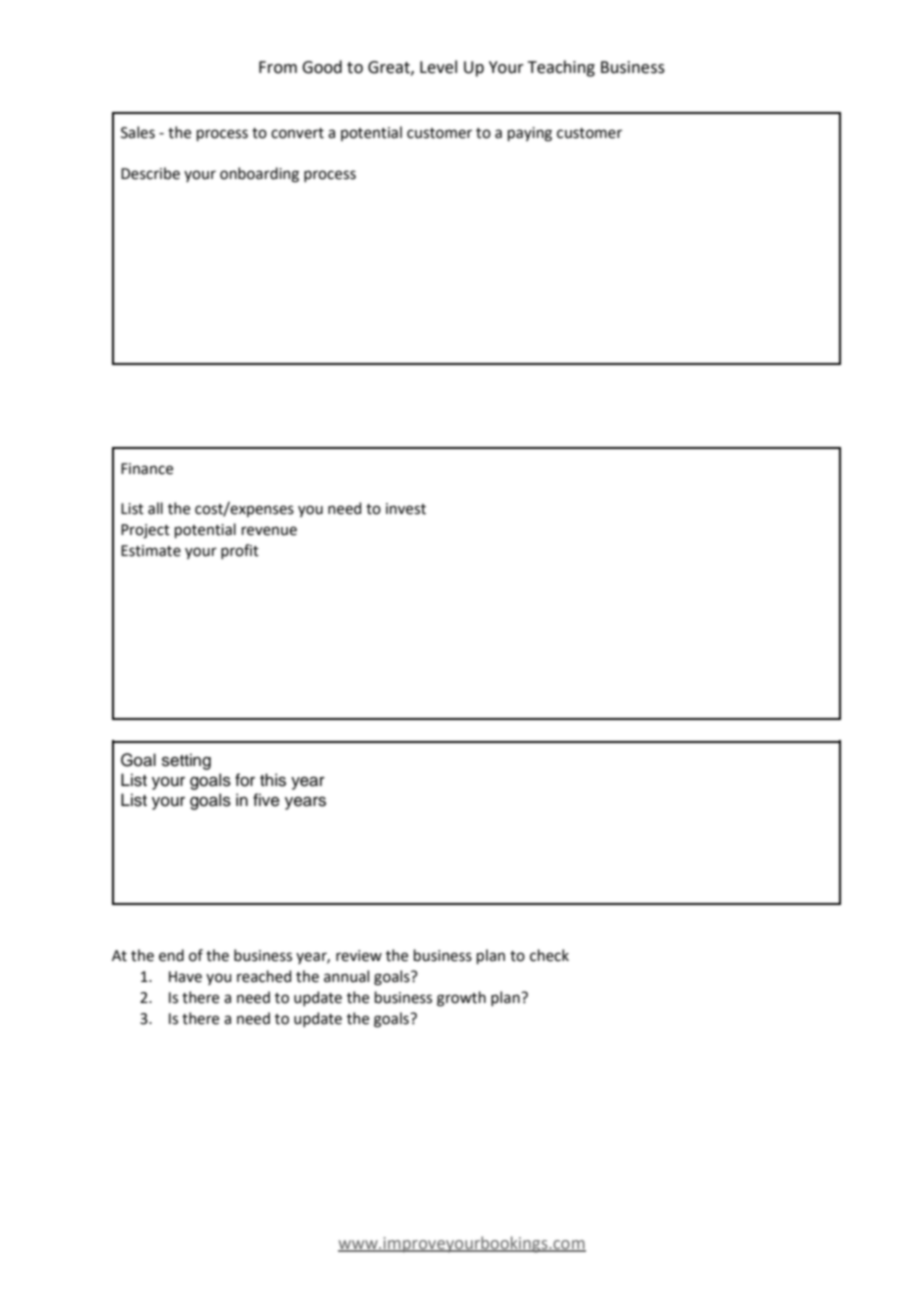 Image resolution: width=924 pixels, height=1308 pixels. Describe the element at coordinates (530, 134) in the image. I see `paying` at that location.
